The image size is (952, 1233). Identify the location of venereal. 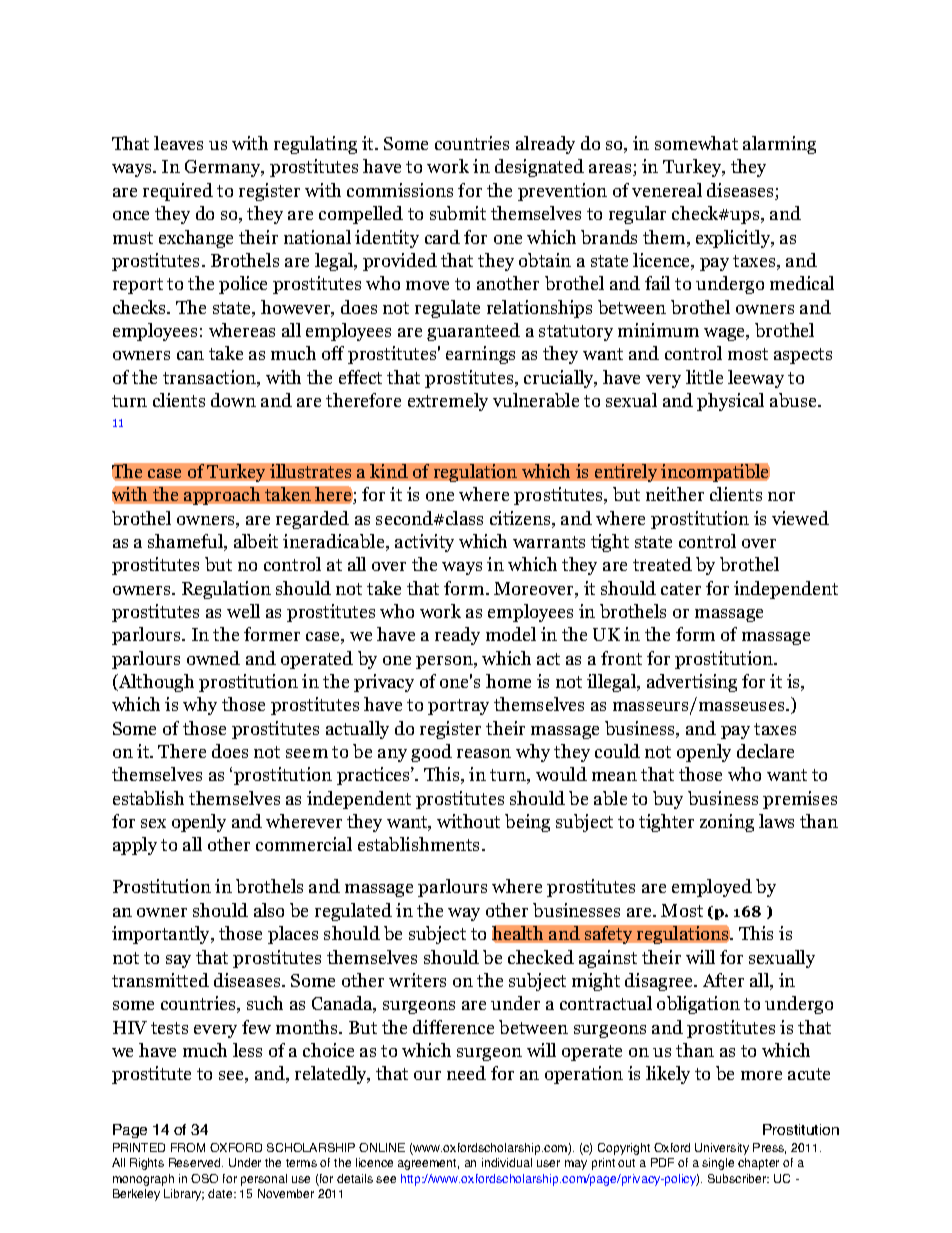
(667, 190).
